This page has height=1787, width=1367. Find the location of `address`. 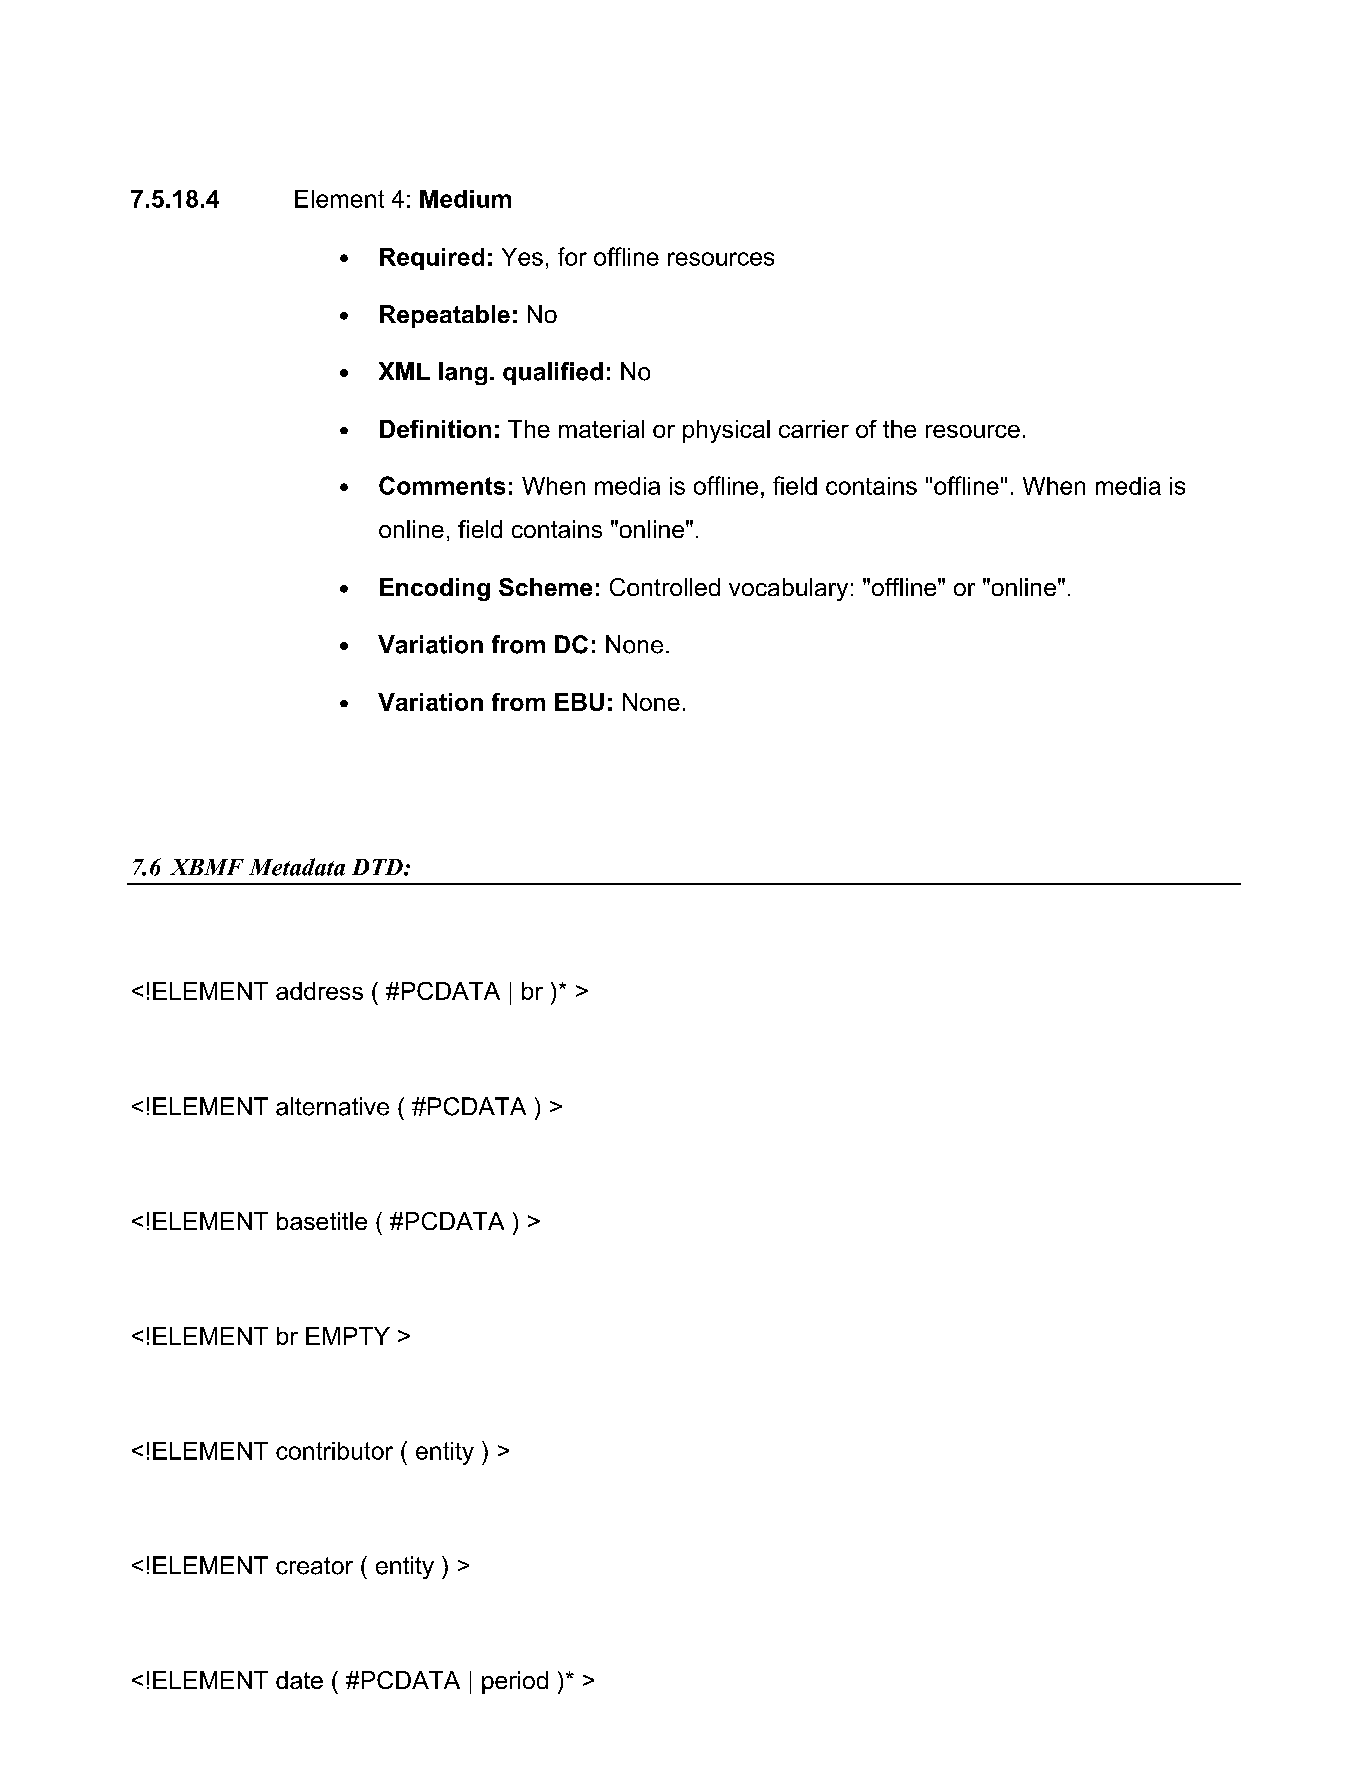

address is located at coordinates (319, 991).
